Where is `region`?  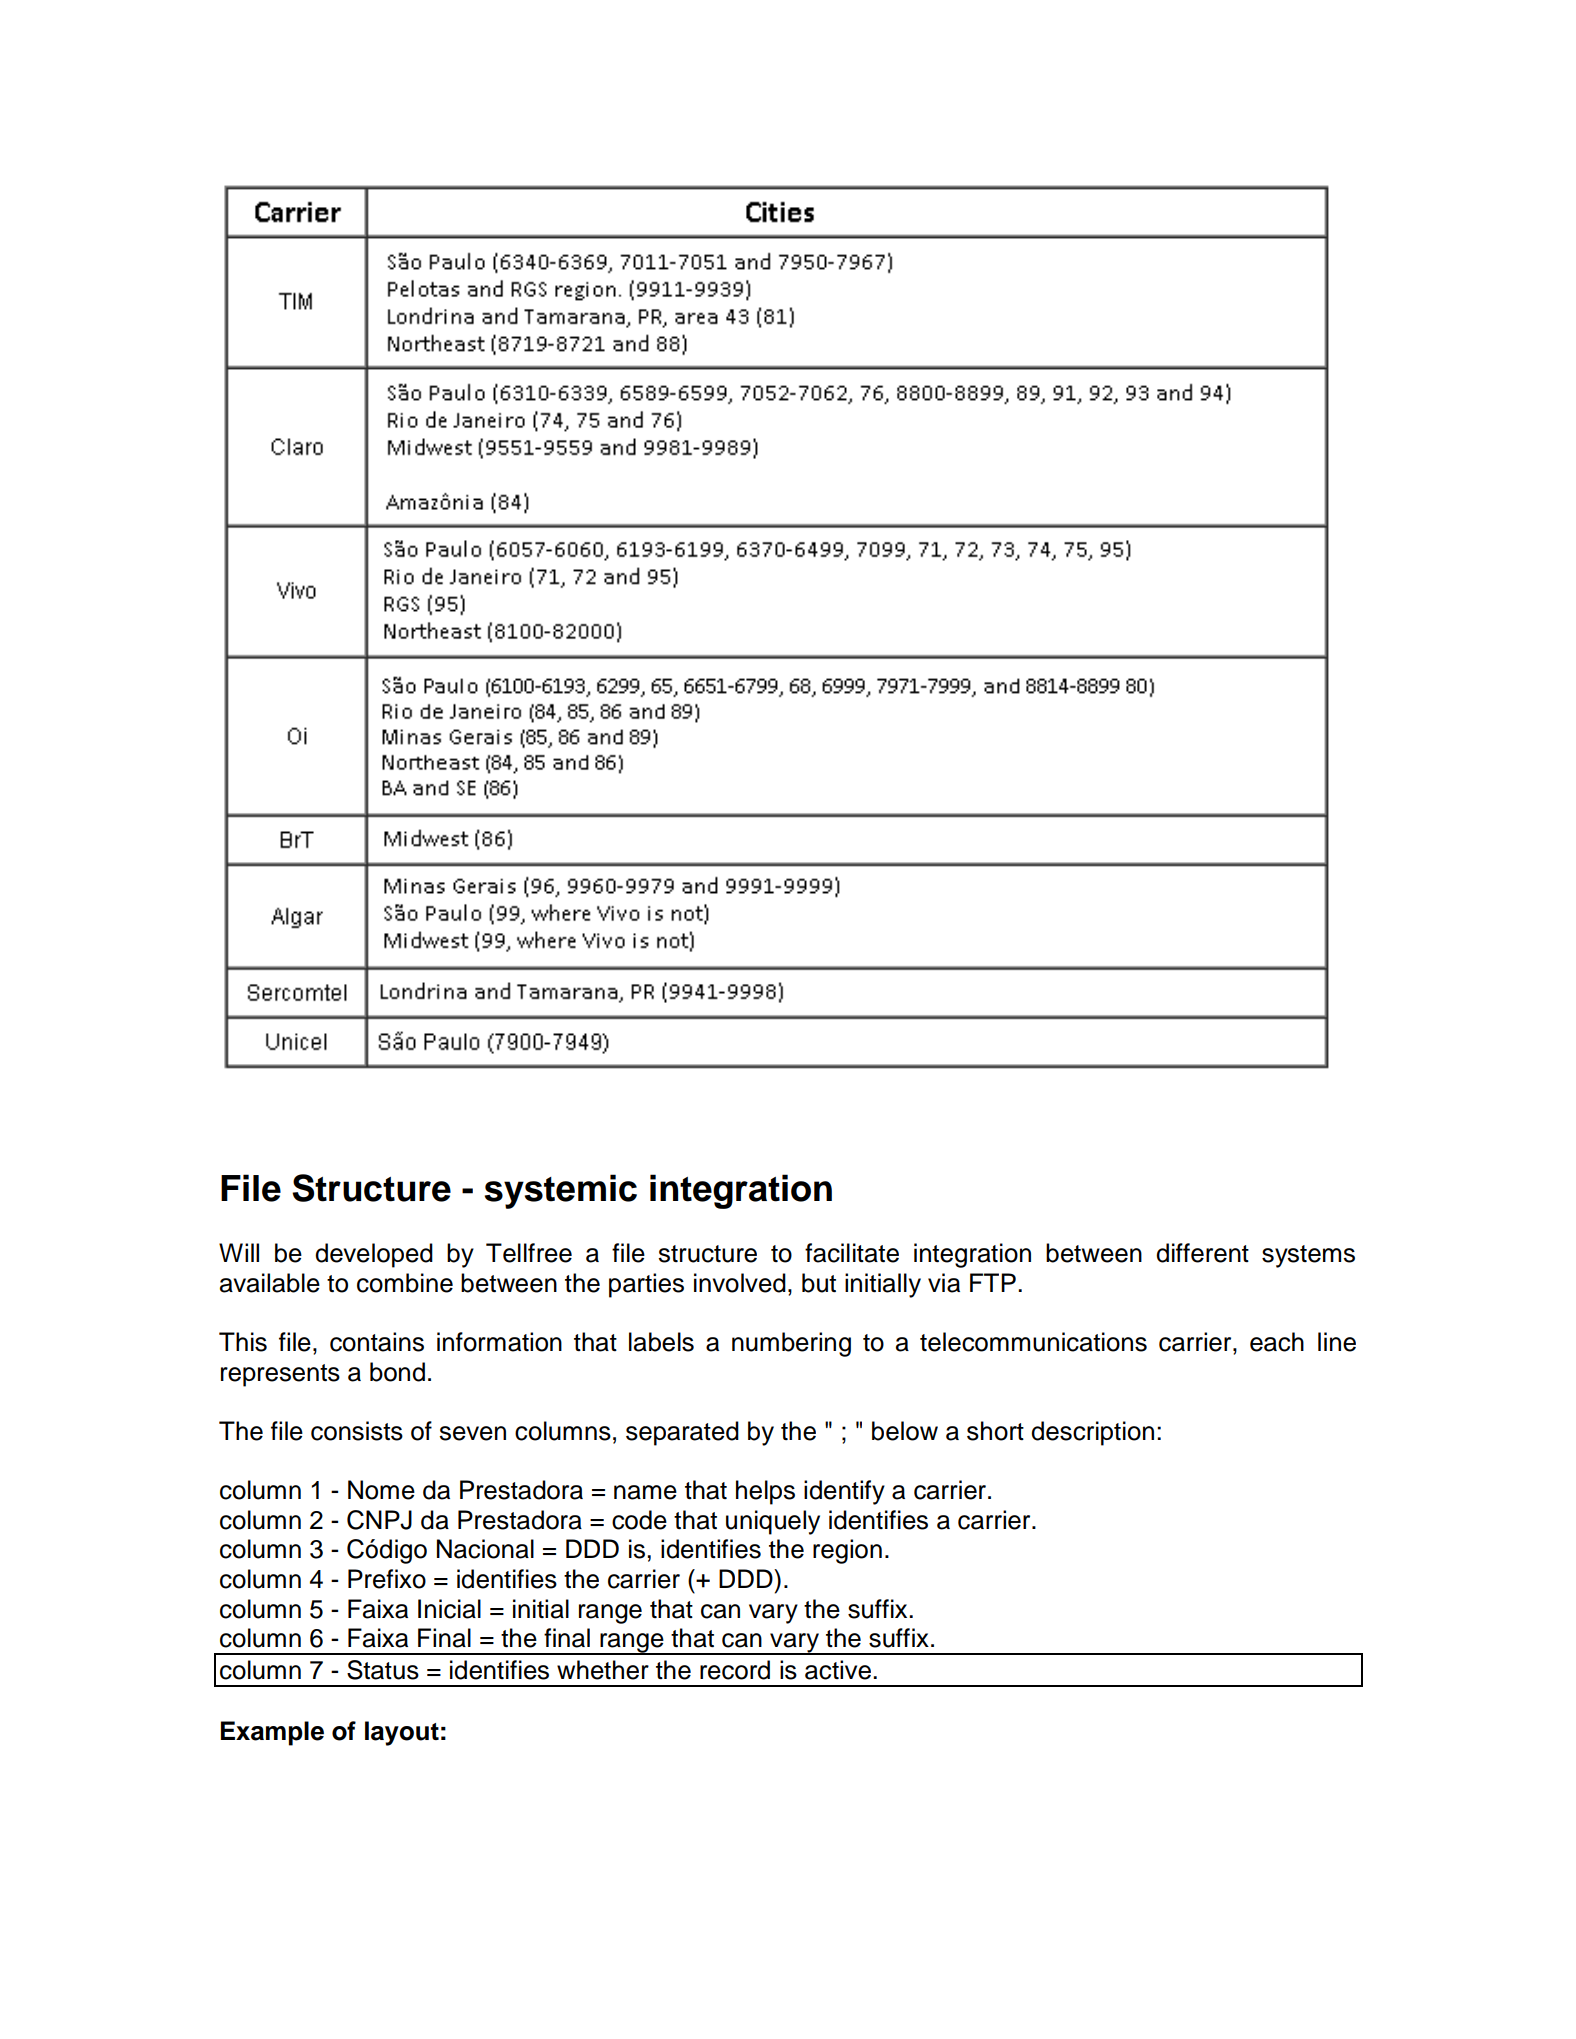 region is located at coordinates (847, 1551).
